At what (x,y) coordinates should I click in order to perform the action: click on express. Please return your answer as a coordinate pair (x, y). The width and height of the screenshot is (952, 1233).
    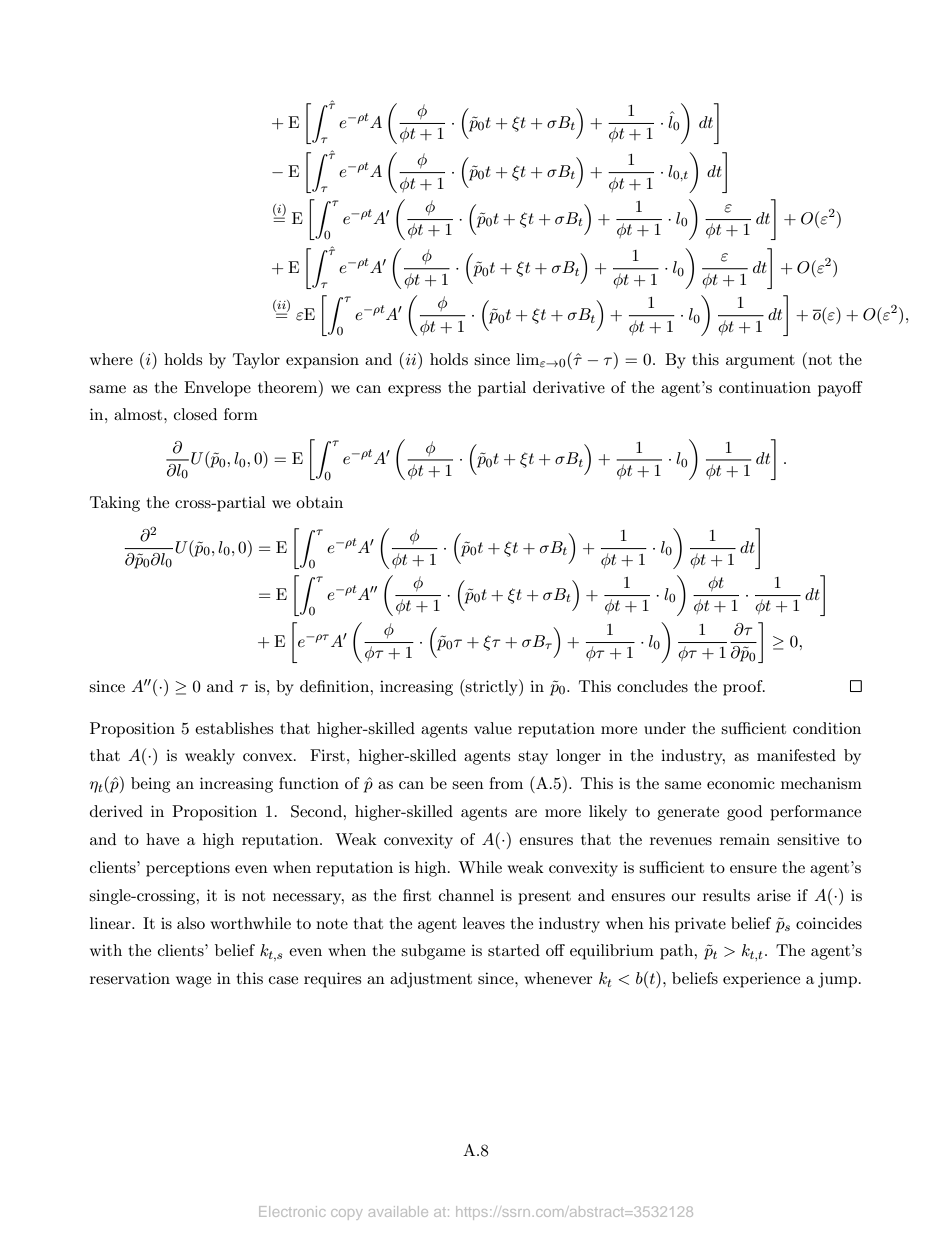
    Looking at the image, I should click on (414, 391).
